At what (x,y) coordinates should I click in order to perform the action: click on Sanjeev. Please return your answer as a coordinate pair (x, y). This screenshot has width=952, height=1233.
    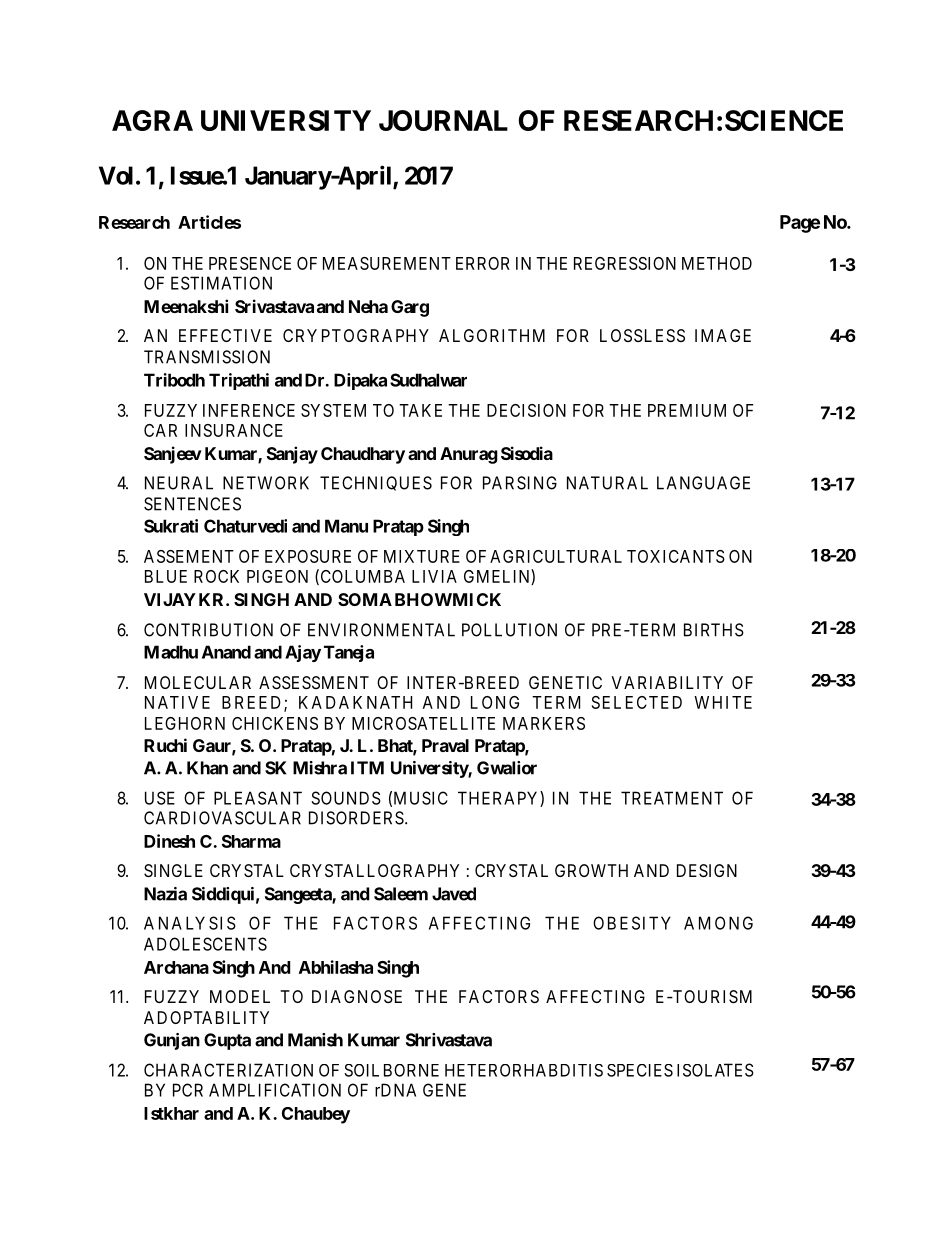
    Looking at the image, I should click on (173, 455).
